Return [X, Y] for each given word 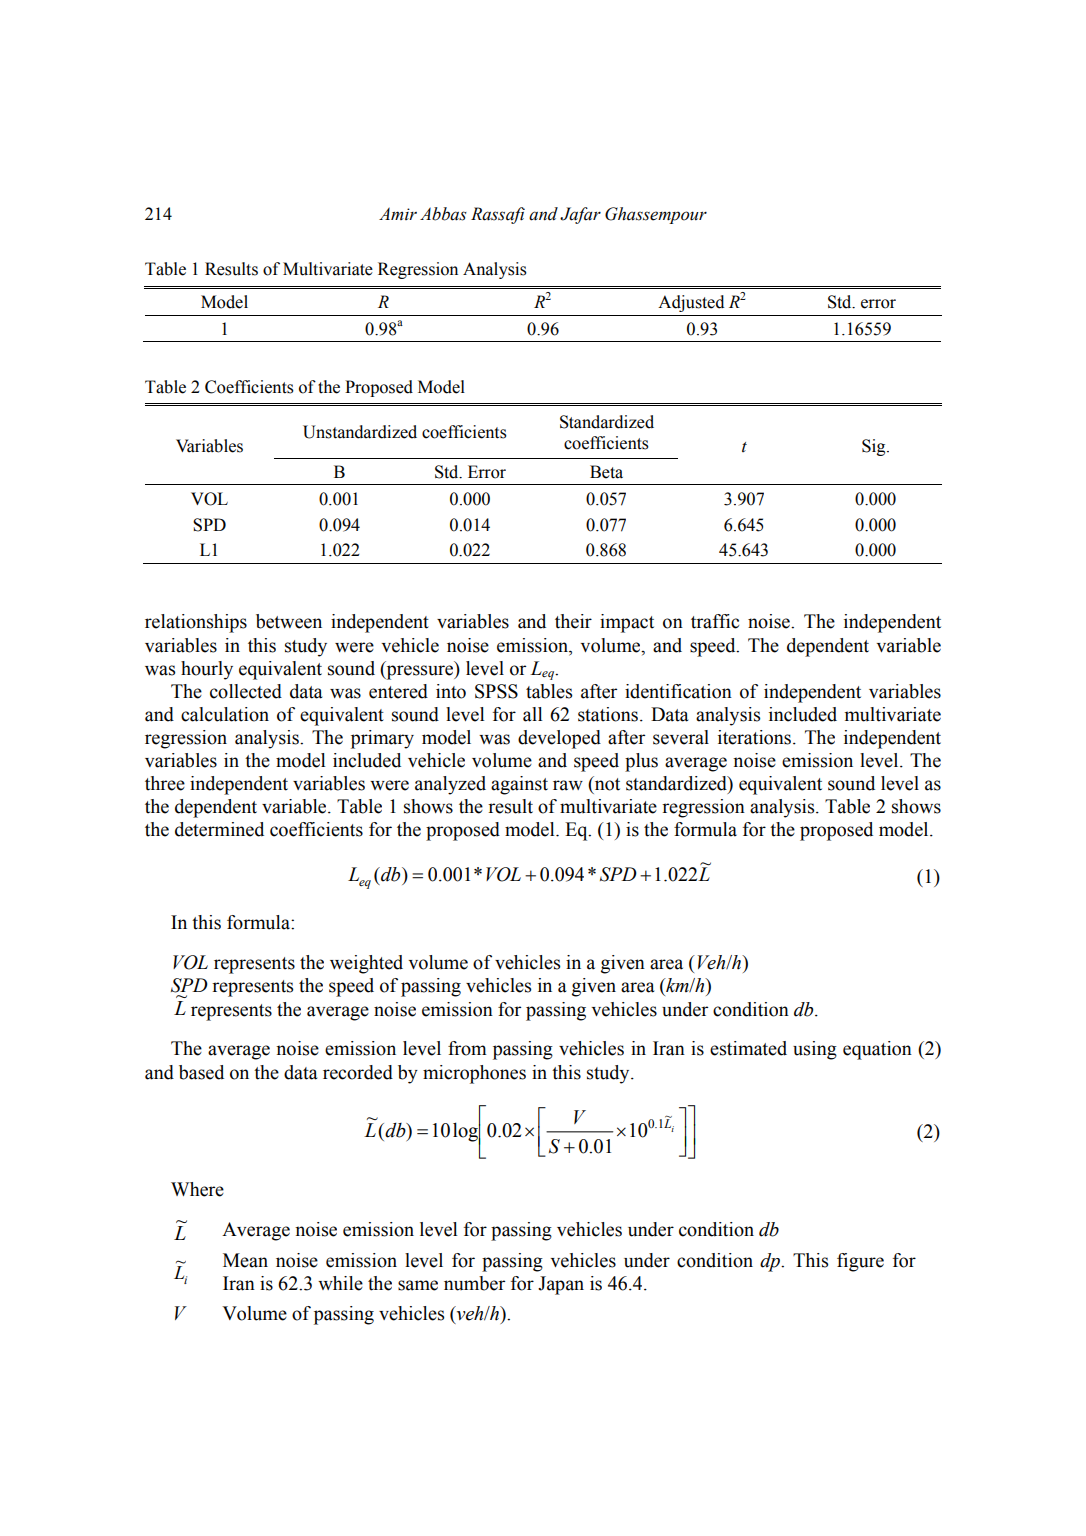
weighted [366, 964]
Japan [561, 1285]
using [815, 1050]
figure [860, 1262]
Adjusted [691, 303]
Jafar [580, 215]
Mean [245, 1260]
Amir [398, 213]
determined [219, 829]
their [573, 621]
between [289, 621]
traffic [715, 621]
